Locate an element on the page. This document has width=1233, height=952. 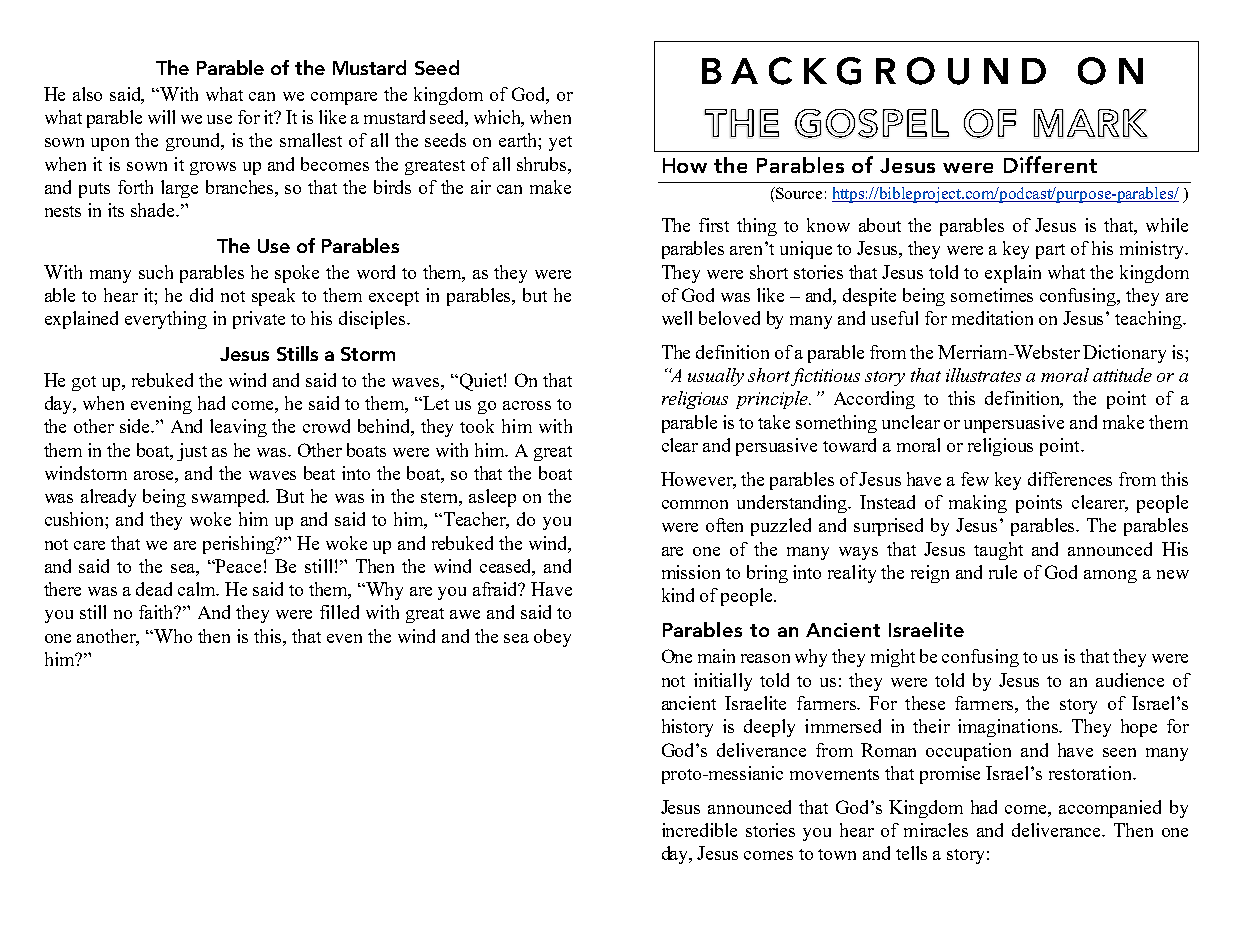
incredible is located at coordinates (699, 830).
